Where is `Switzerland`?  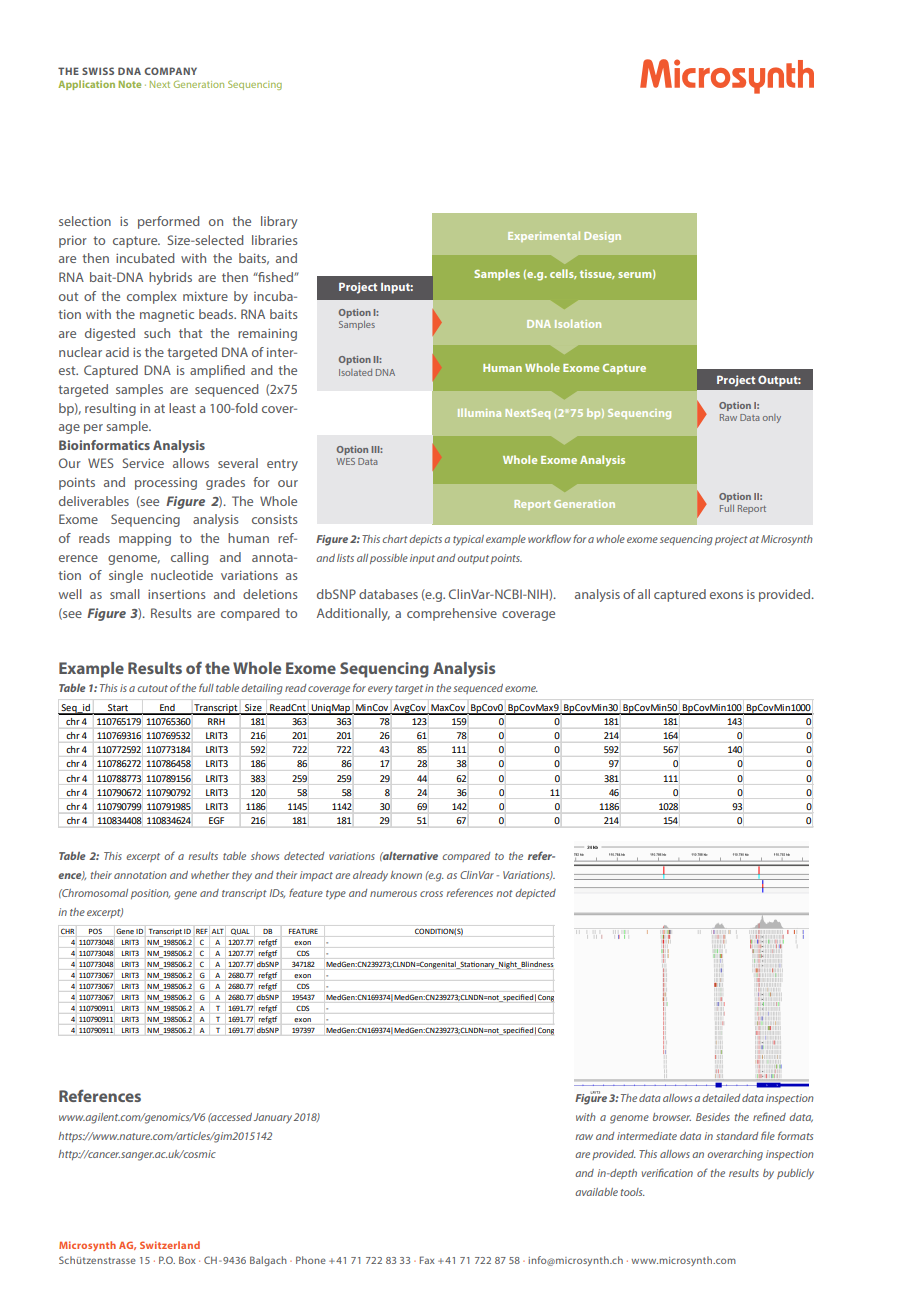 Switzerland is located at coordinates (170, 1245).
